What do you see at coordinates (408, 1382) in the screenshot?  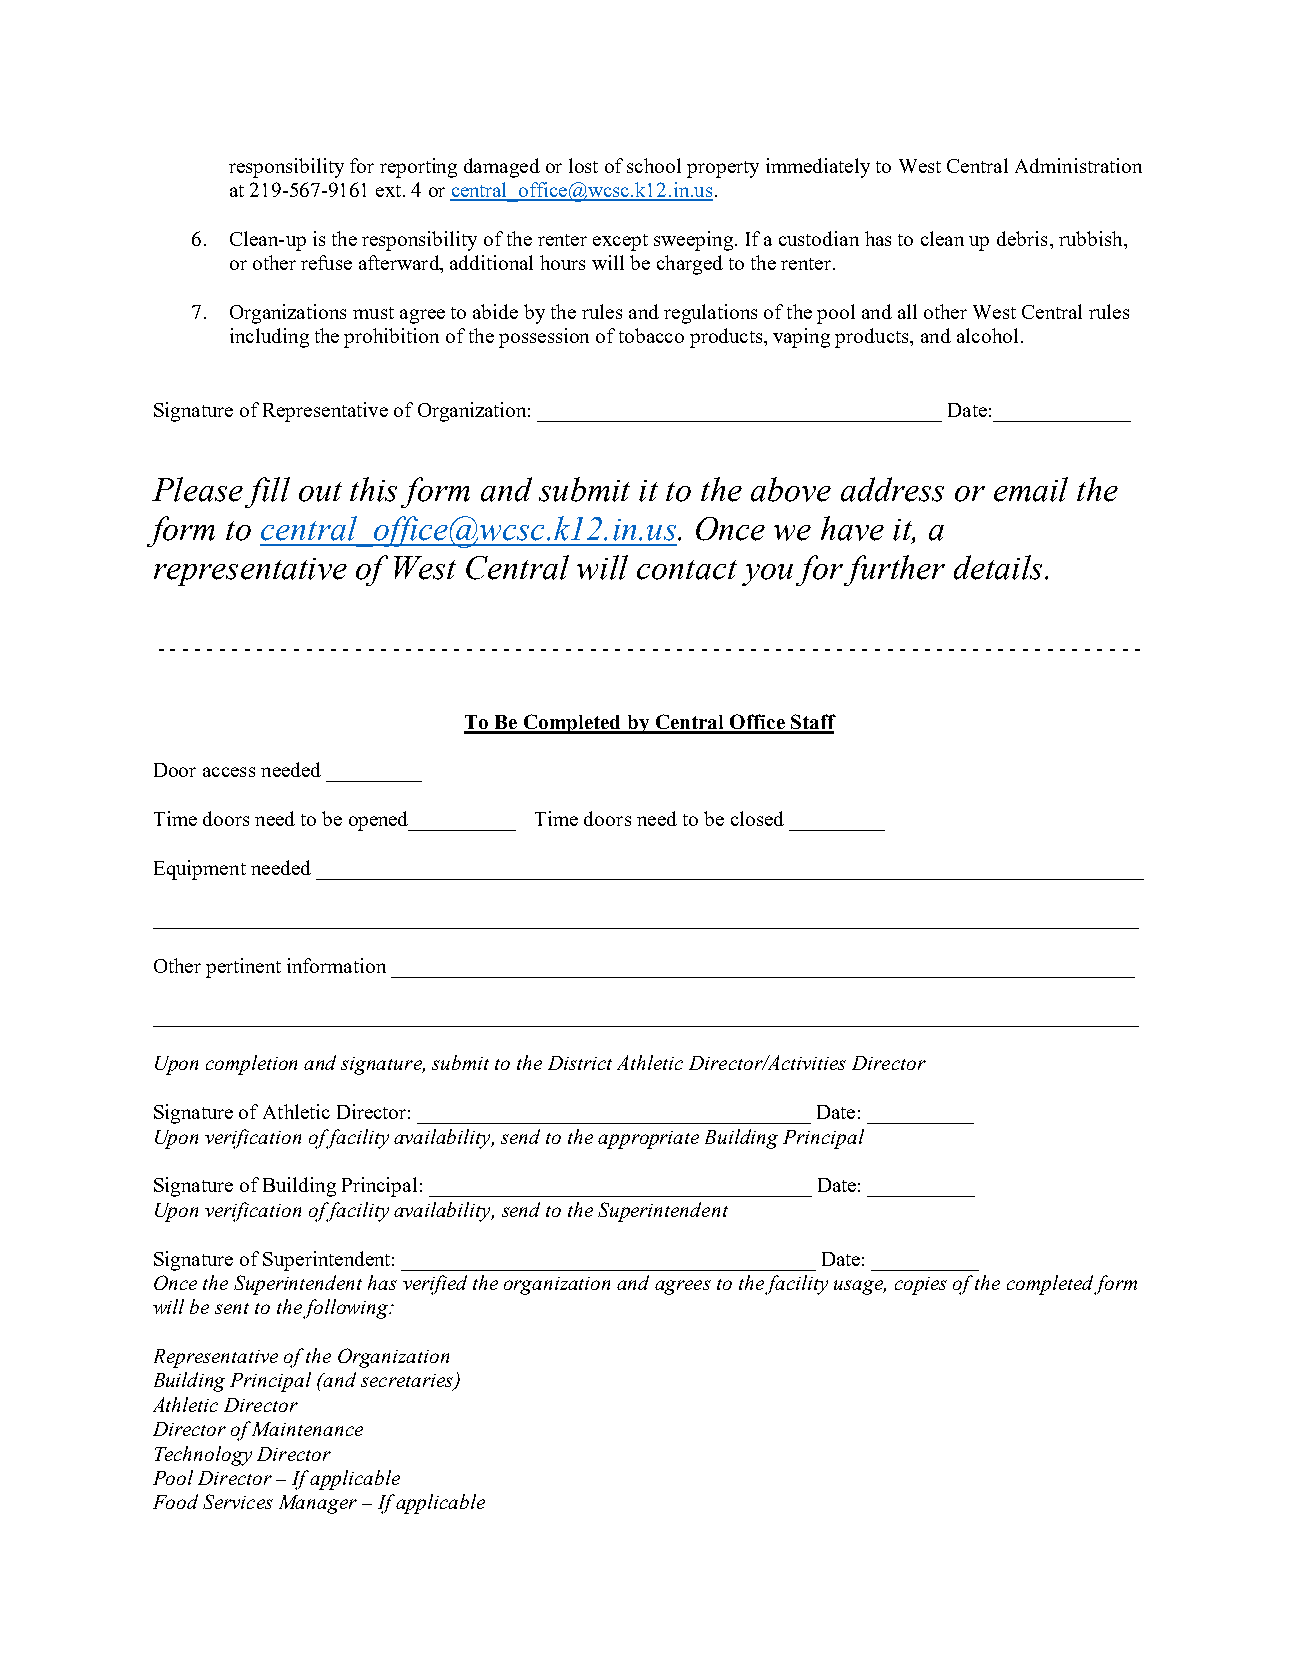 I see `secretaries` at bounding box center [408, 1382].
